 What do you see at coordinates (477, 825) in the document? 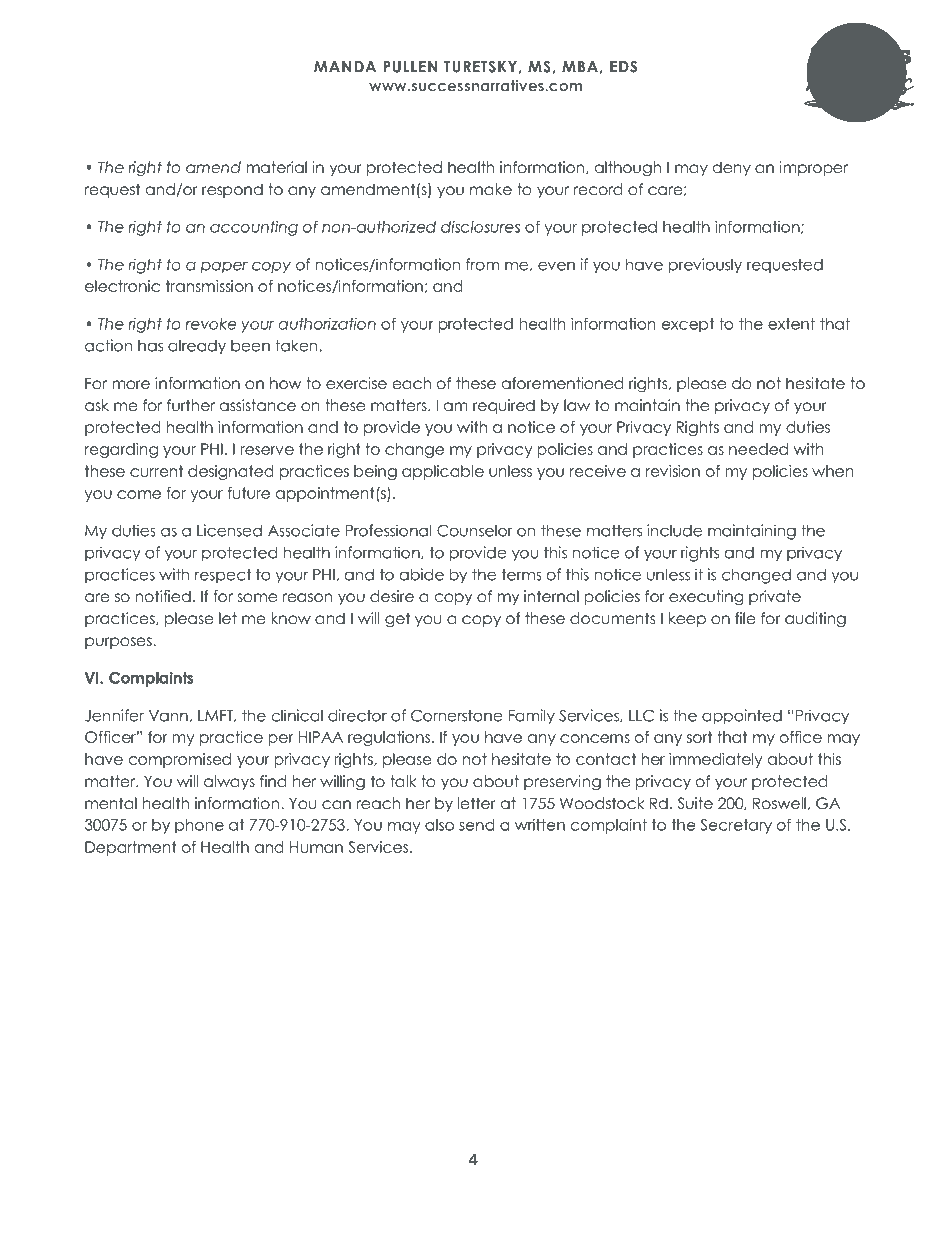
I see `send` at bounding box center [477, 825].
